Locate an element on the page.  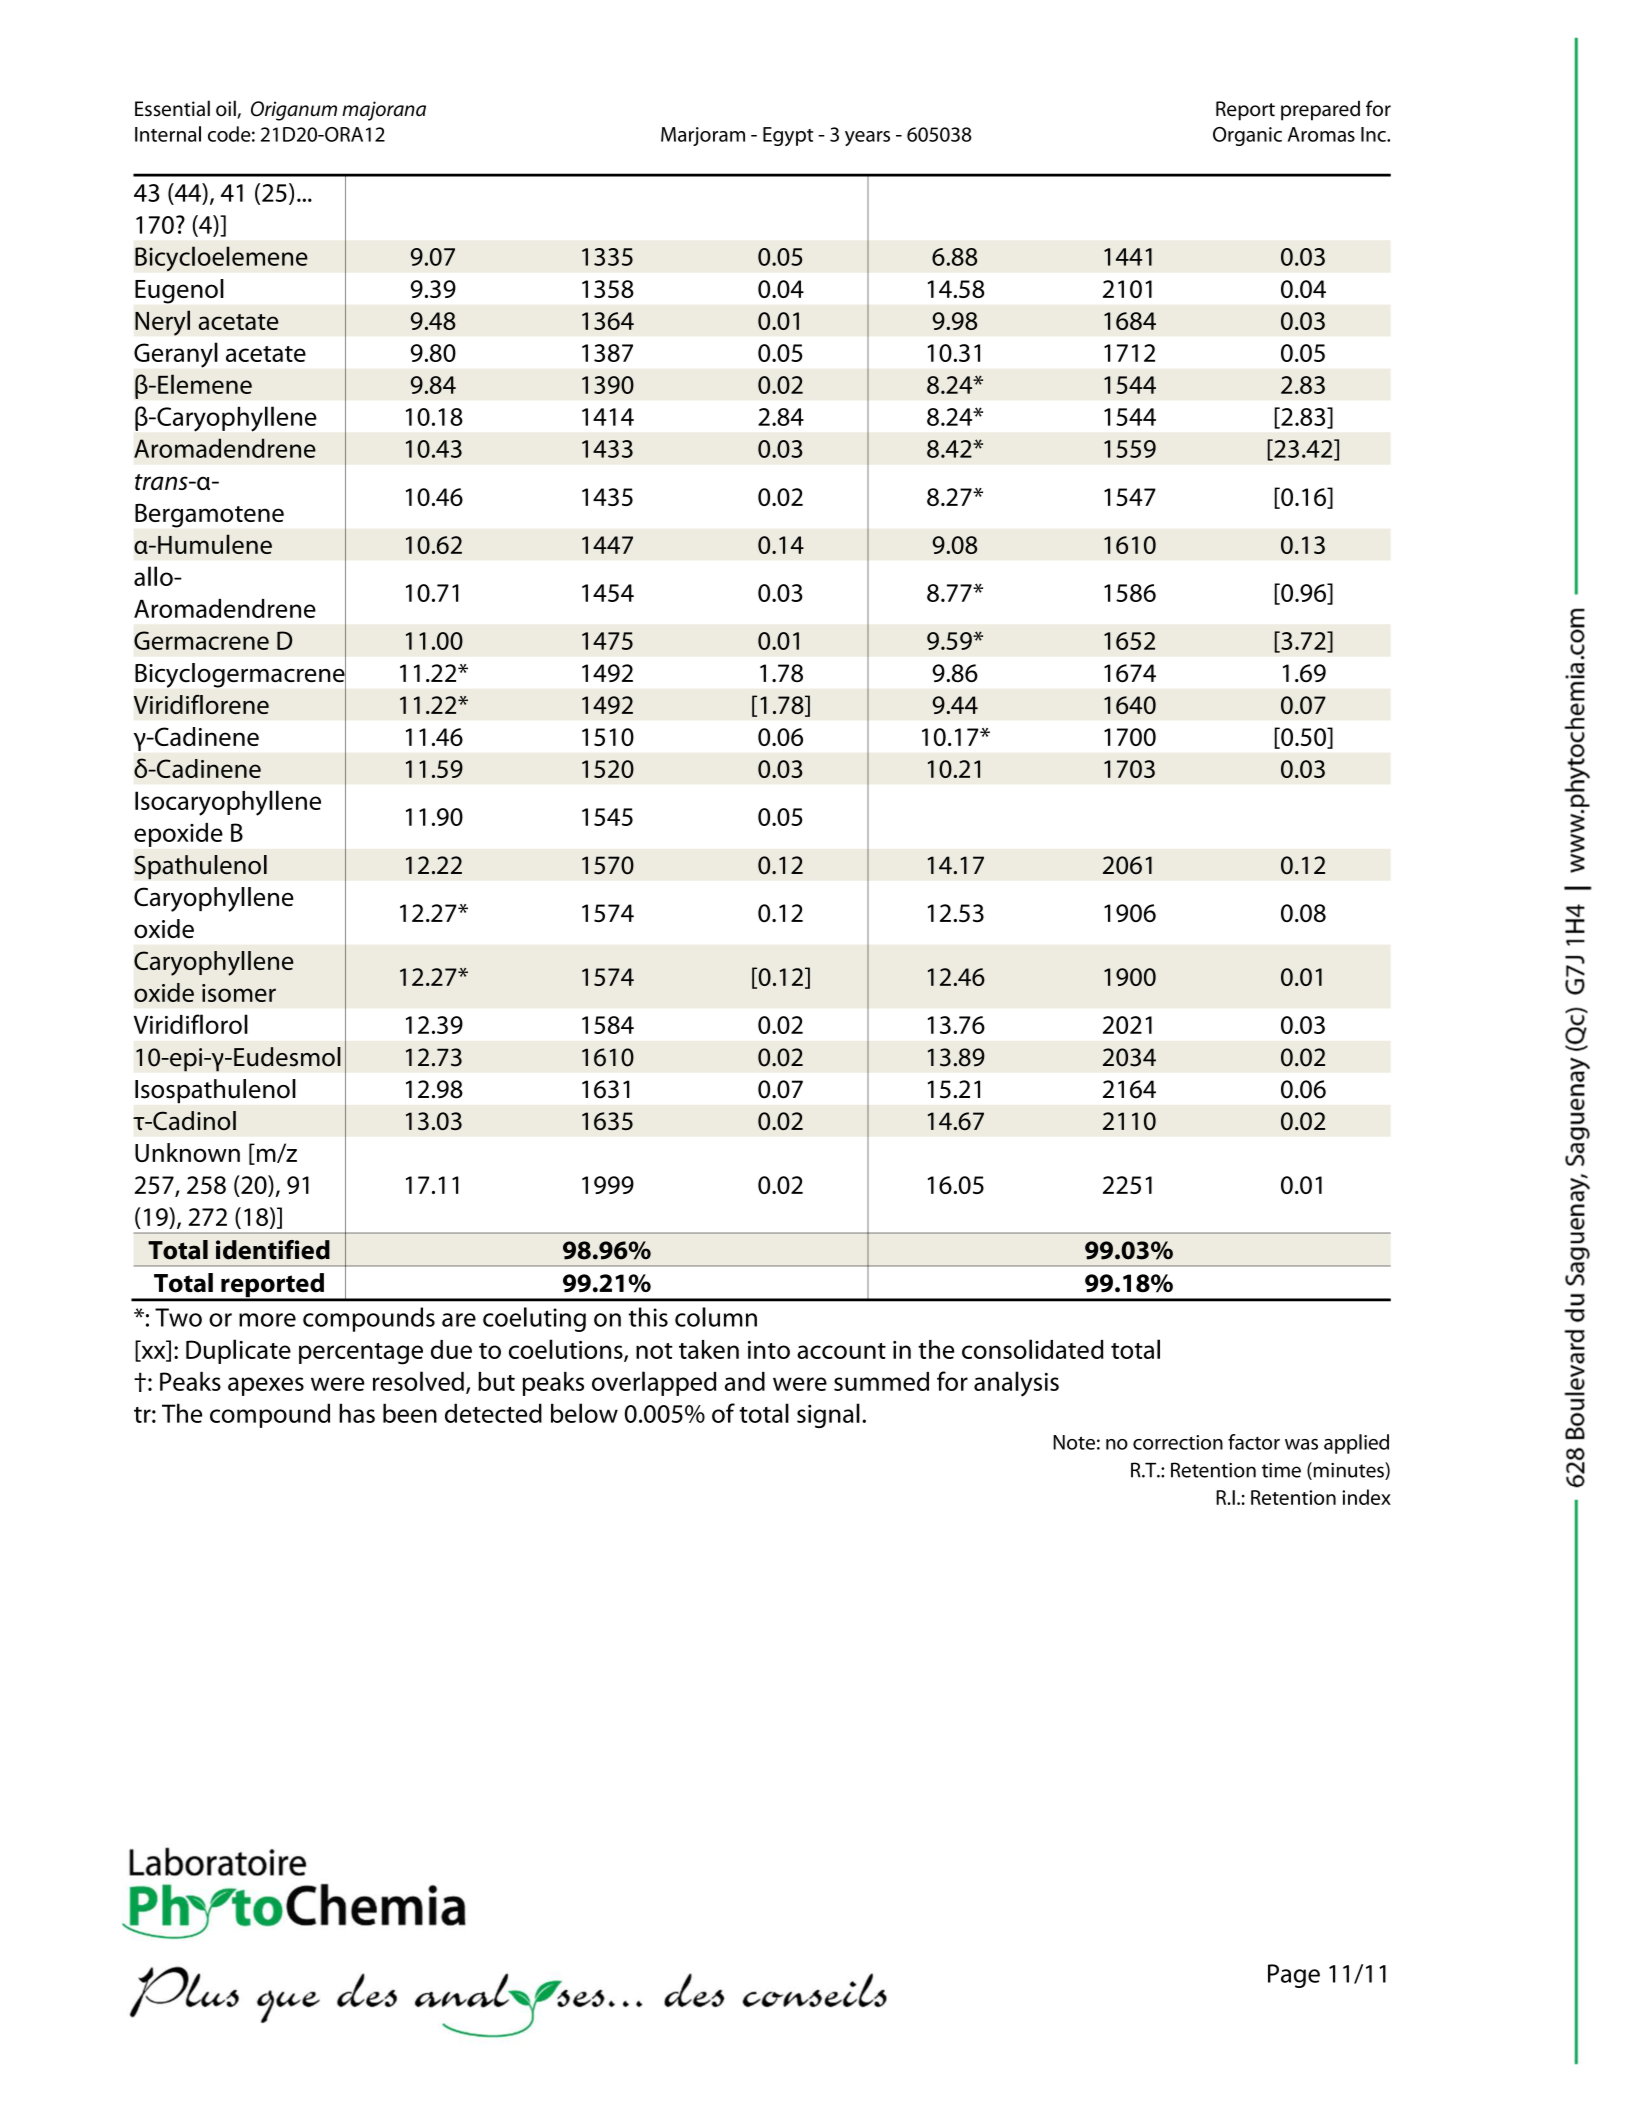
majorana is located at coordinates (384, 111).
